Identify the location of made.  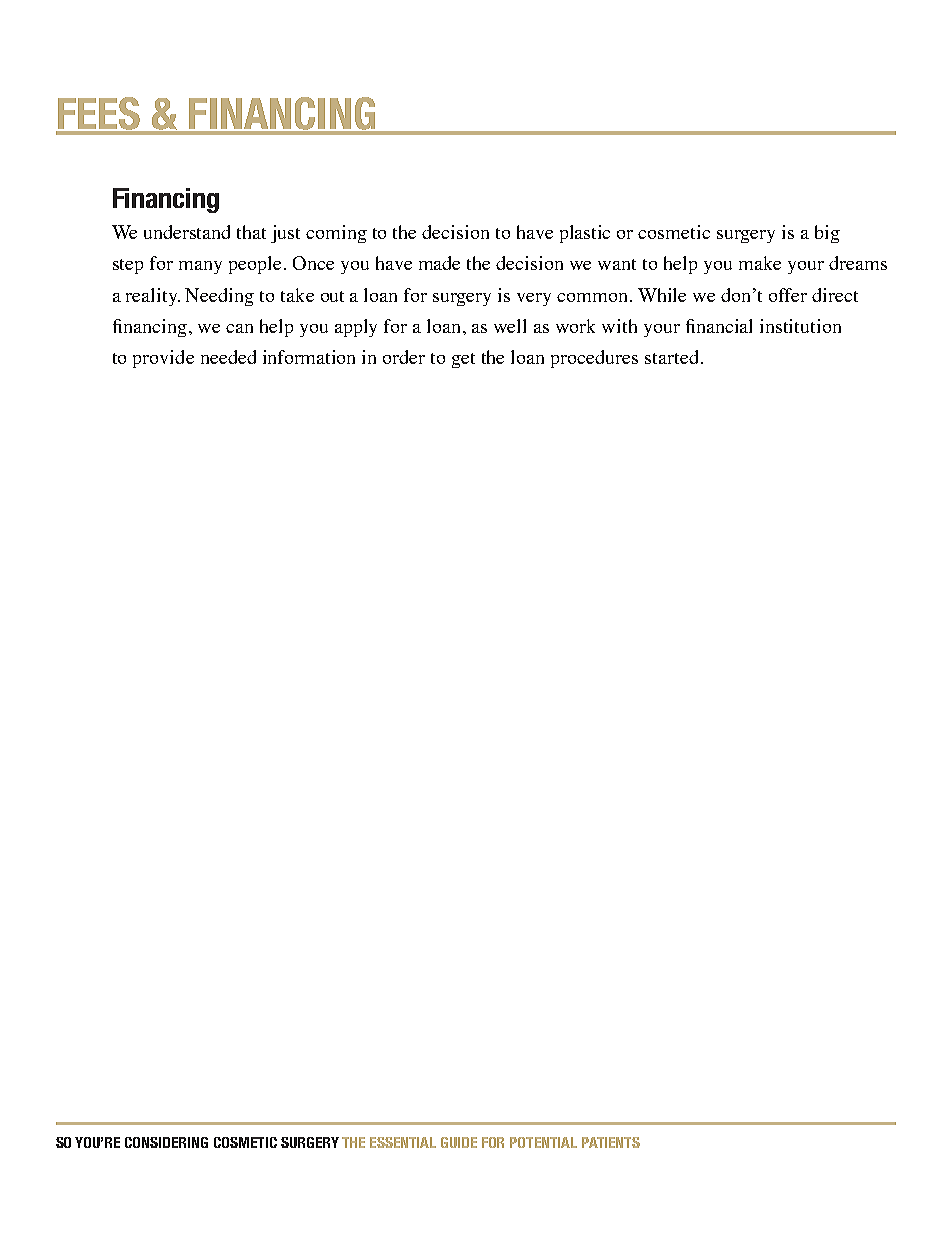
(439, 263).
